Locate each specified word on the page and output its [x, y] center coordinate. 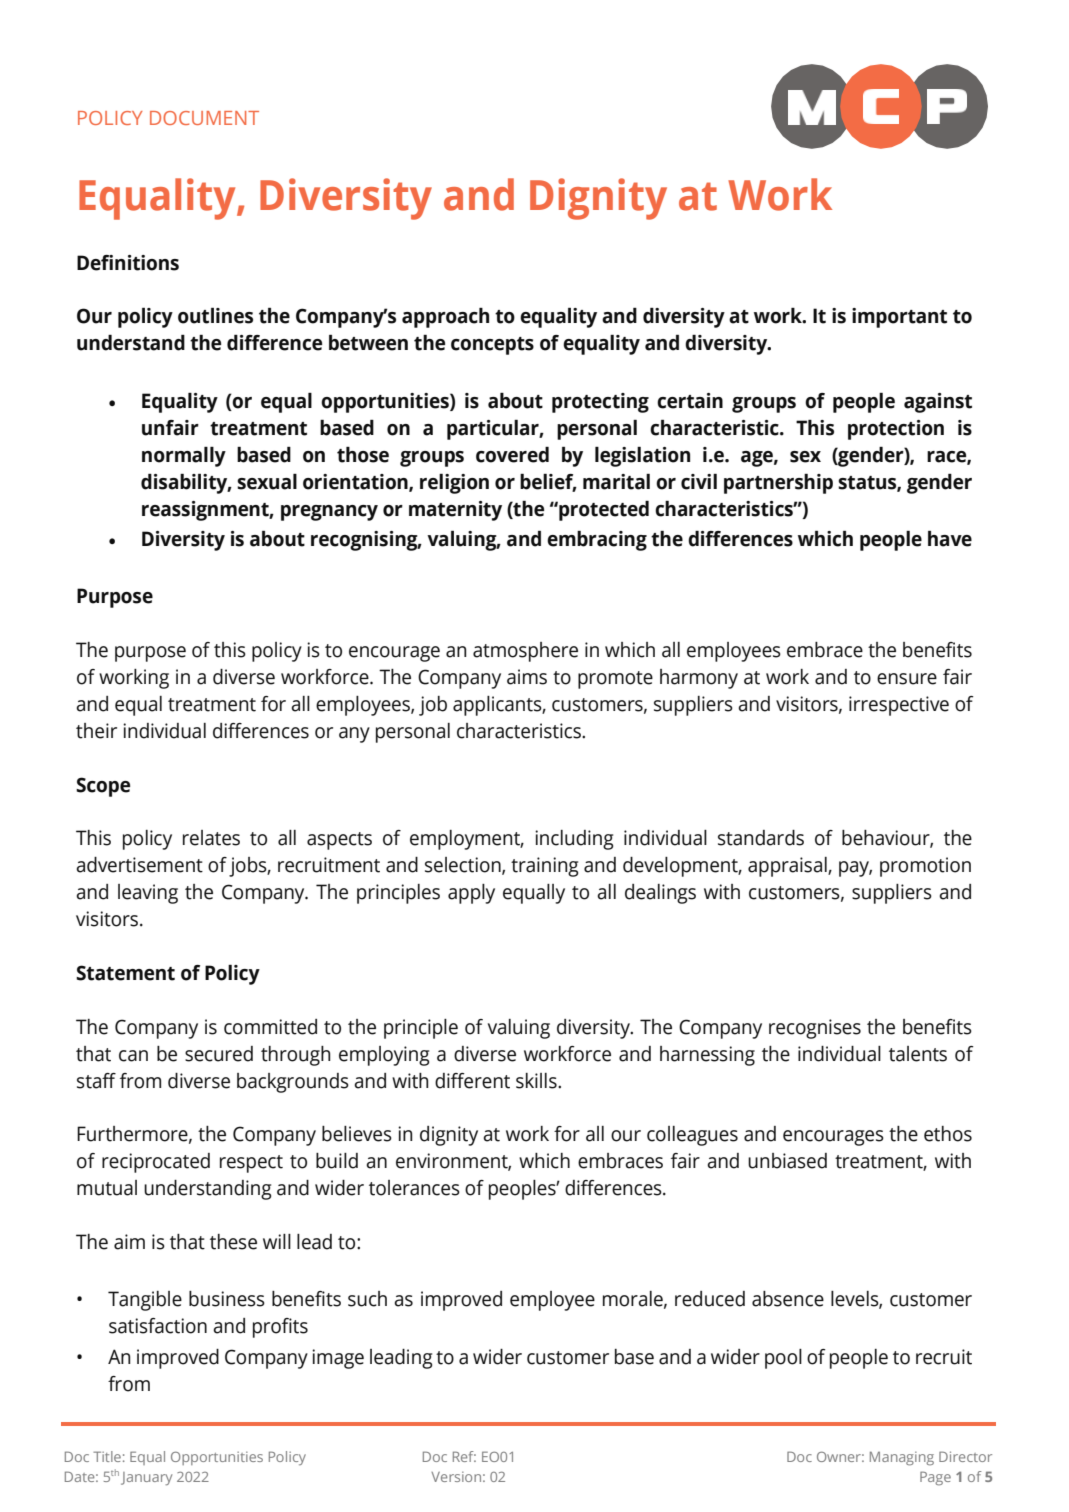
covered [512, 454]
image [338, 1359]
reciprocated [156, 1163]
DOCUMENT [204, 118]
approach [445, 317]
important [899, 318]
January [146, 1478]
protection [896, 430]
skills [537, 1081]
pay [855, 869]
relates [211, 838]
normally [184, 456]
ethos [948, 1134]
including [574, 840]
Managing [902, 1458]
